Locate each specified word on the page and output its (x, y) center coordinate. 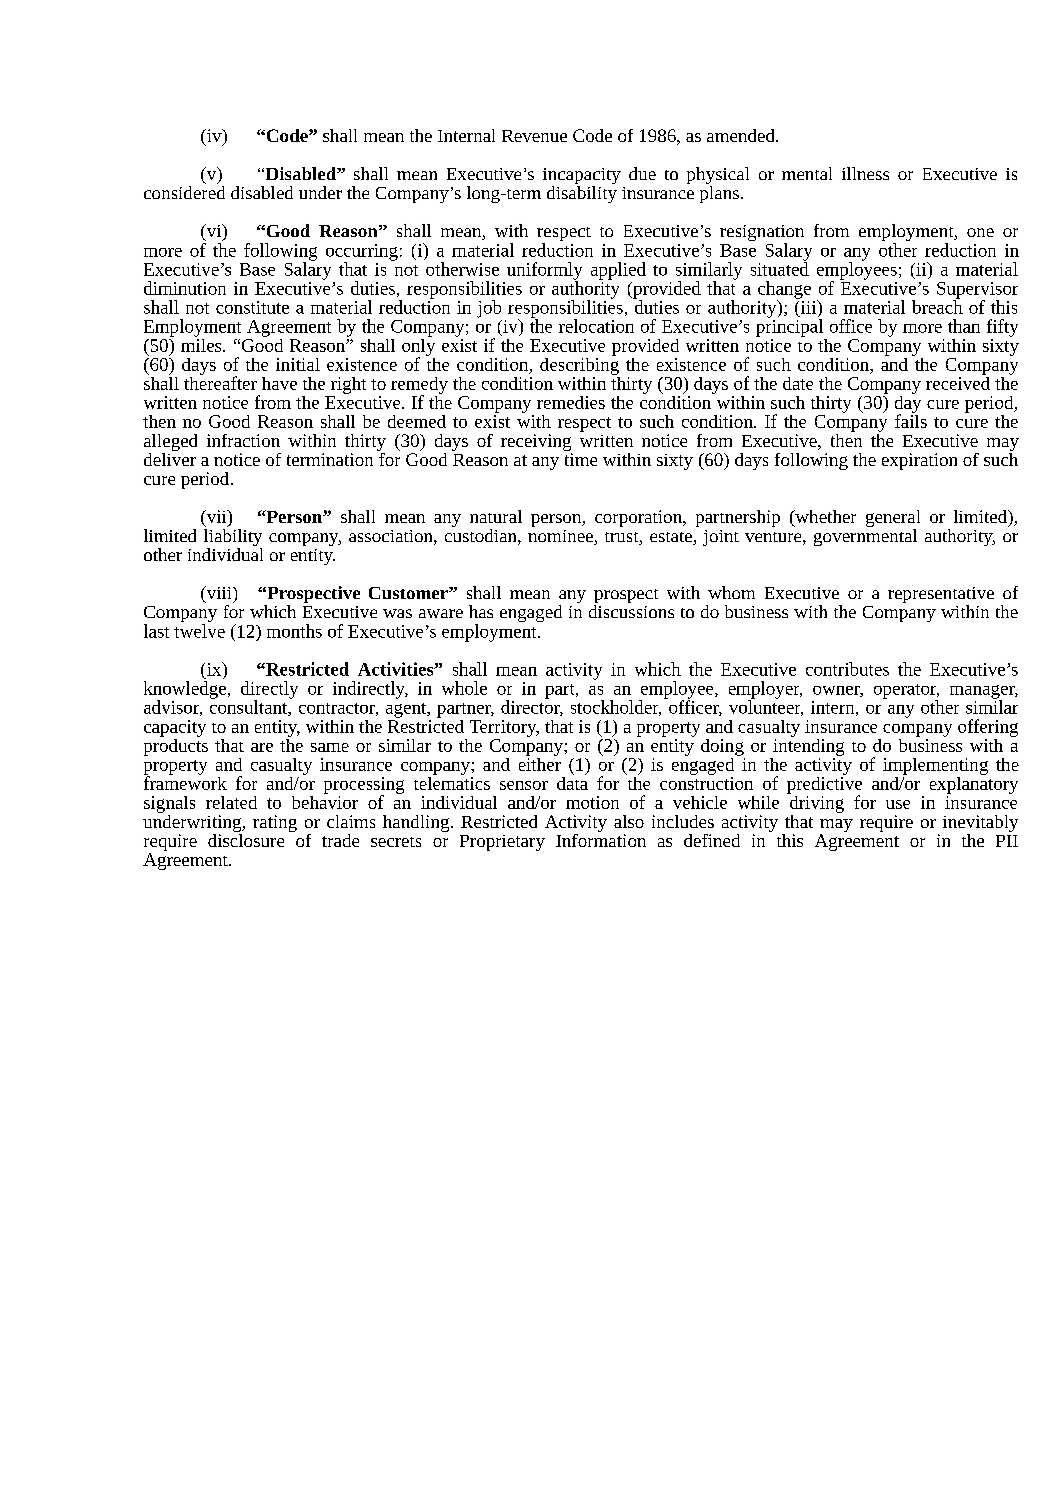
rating (275, 823)
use (898, 804)
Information (601, 839)
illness (865, 173)
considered (184, 191)
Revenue (534, 136)
